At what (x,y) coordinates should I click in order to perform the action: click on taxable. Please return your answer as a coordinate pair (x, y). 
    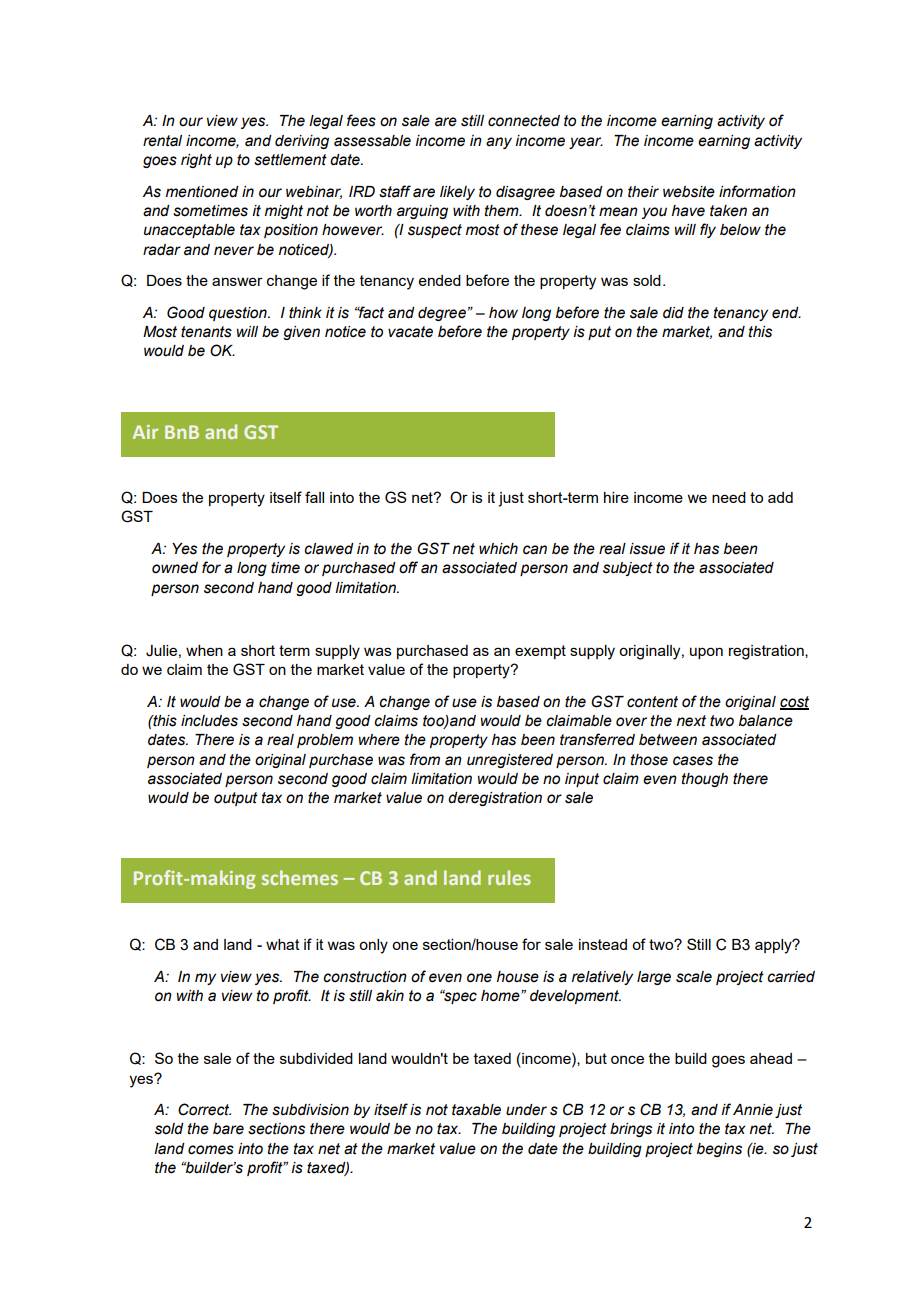
    Looking at the image, I should click on (476, 1110).
